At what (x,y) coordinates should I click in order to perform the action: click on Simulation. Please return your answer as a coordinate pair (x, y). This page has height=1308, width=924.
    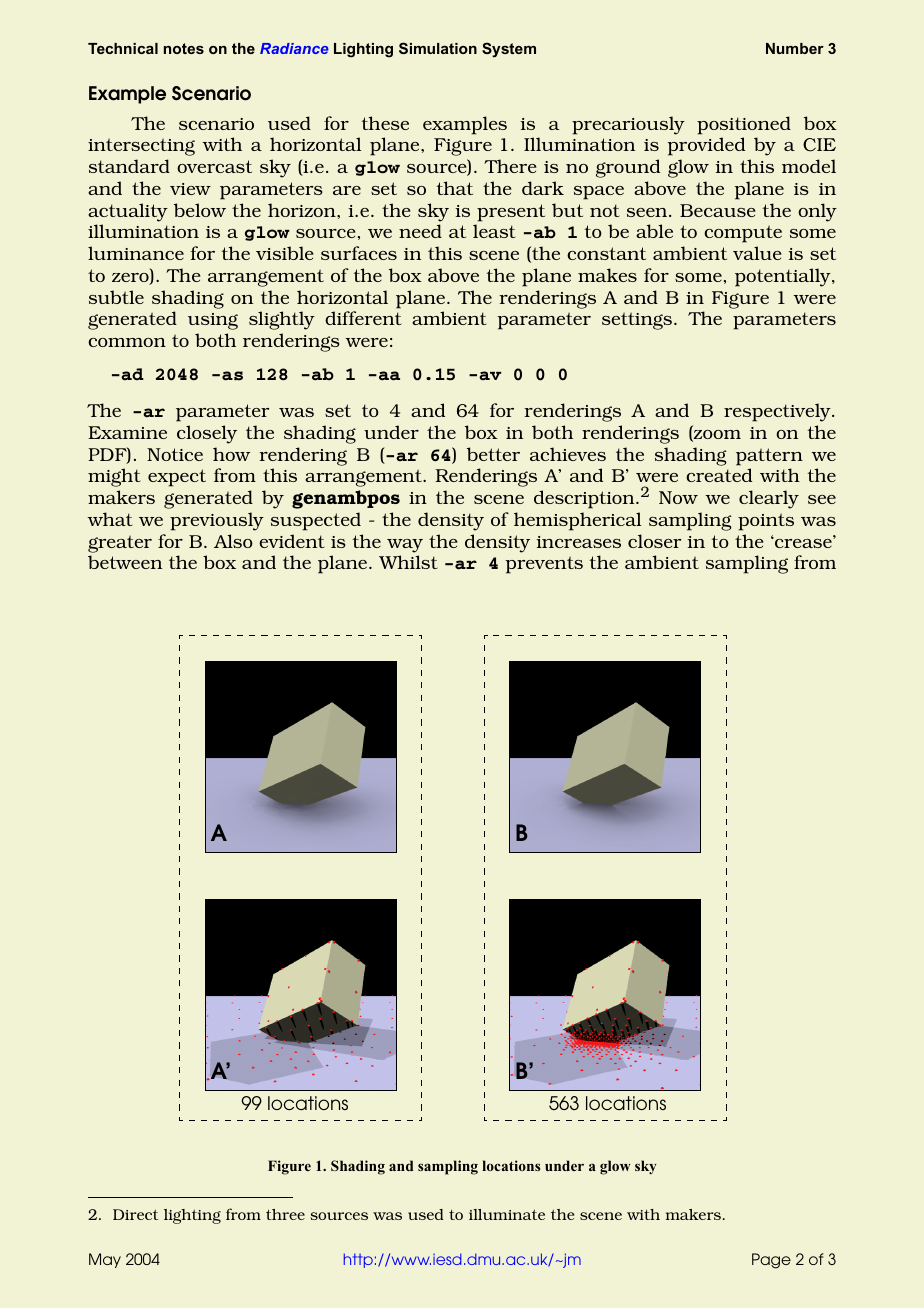
    Looking at the image, I should click on (438, 48).
